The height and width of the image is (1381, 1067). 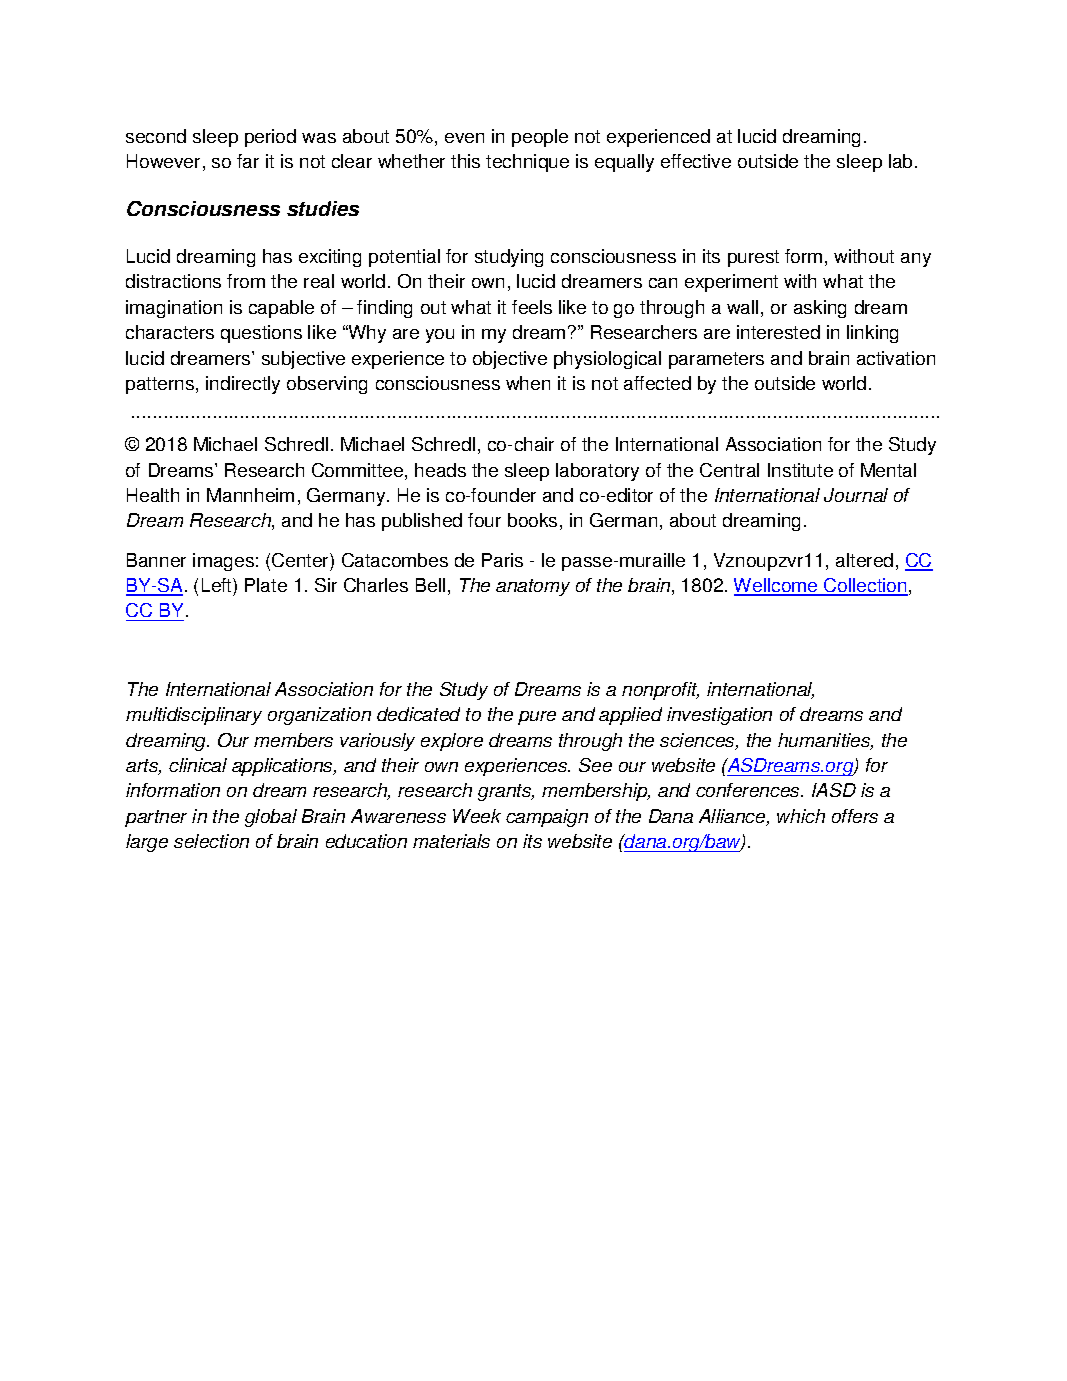 I want to click on effective, so click(x=696, y=161).
